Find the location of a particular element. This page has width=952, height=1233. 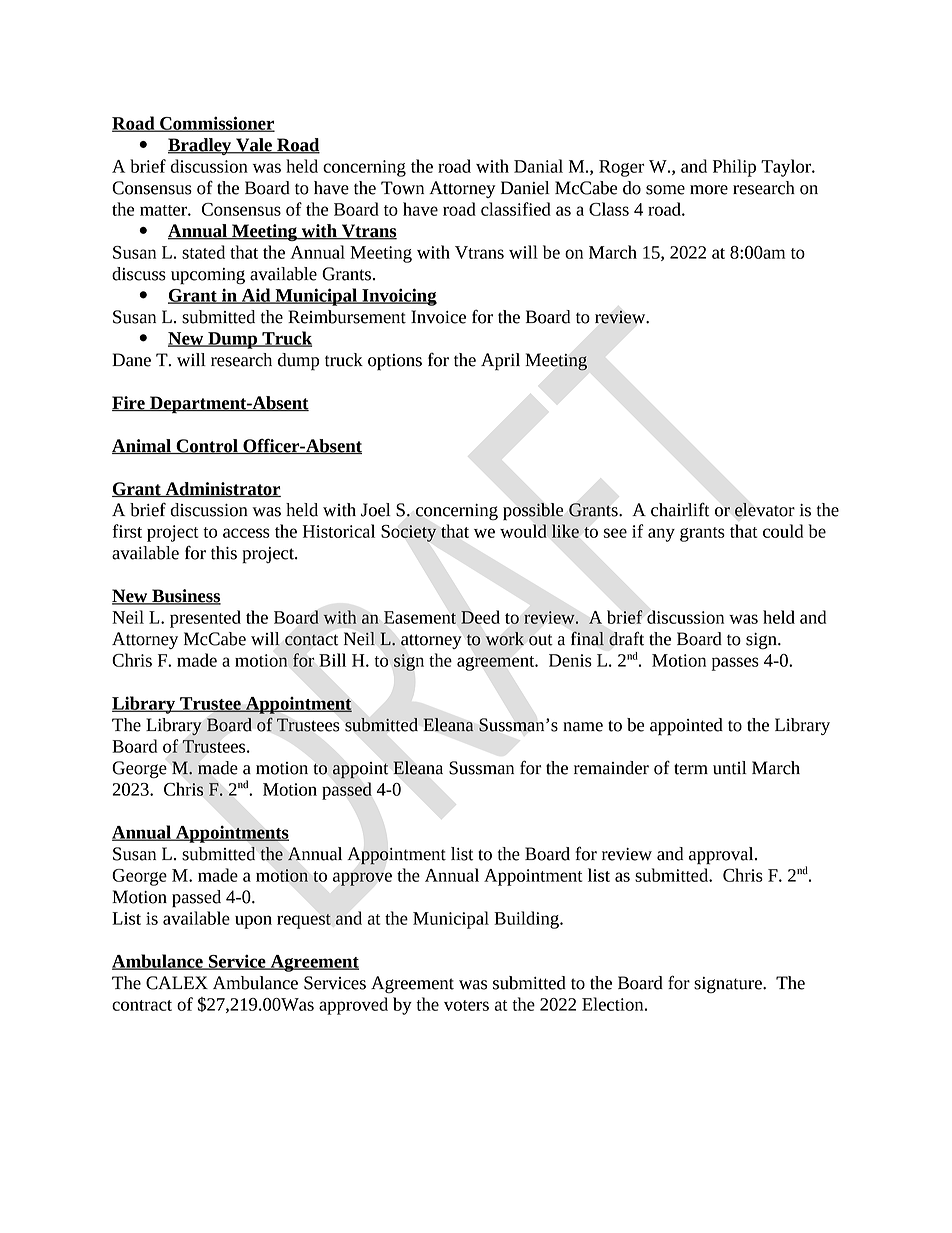

any is located at coordinates (661, 535).
